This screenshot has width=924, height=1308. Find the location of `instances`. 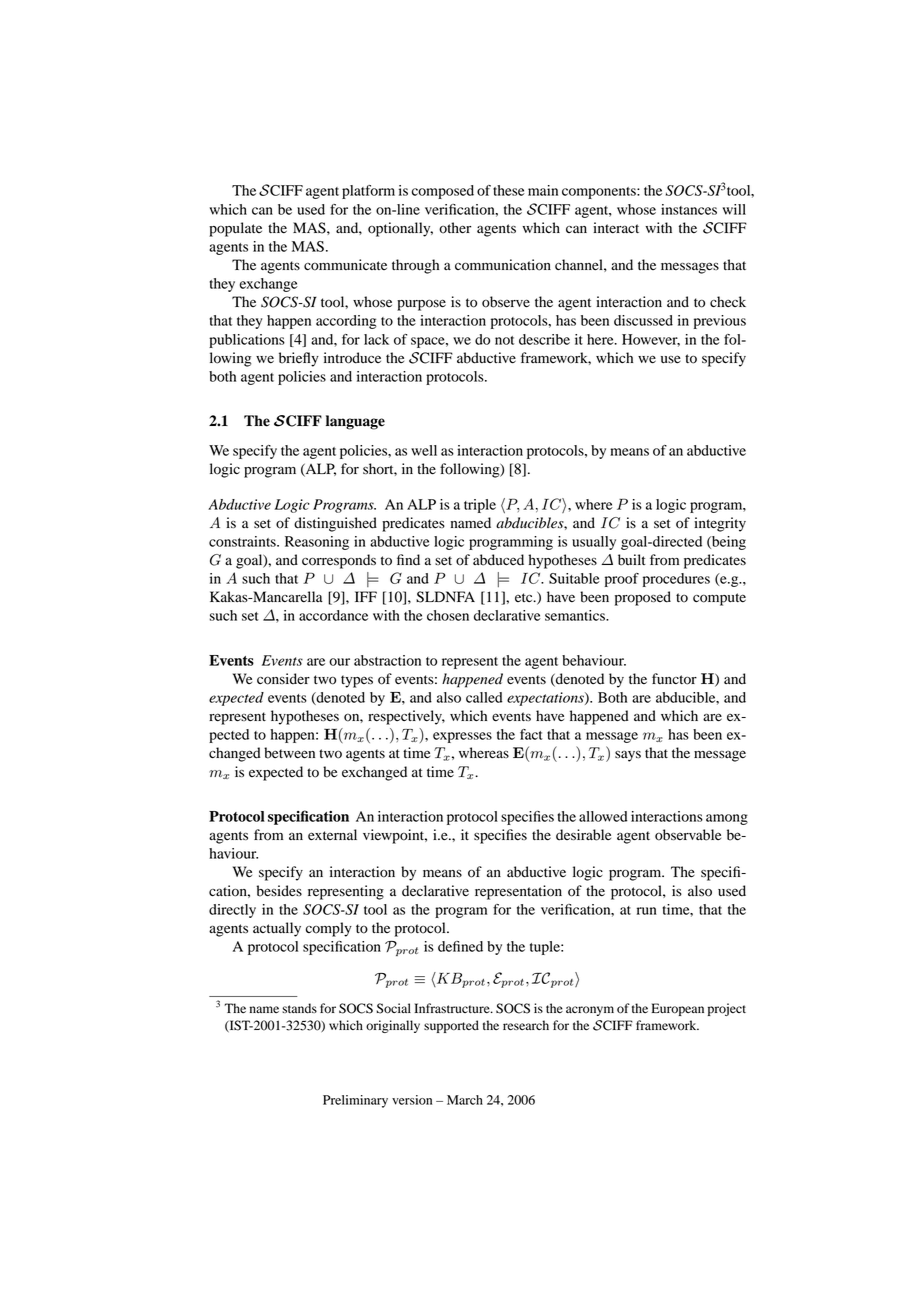

instances is located at coordinates (689, 209).
